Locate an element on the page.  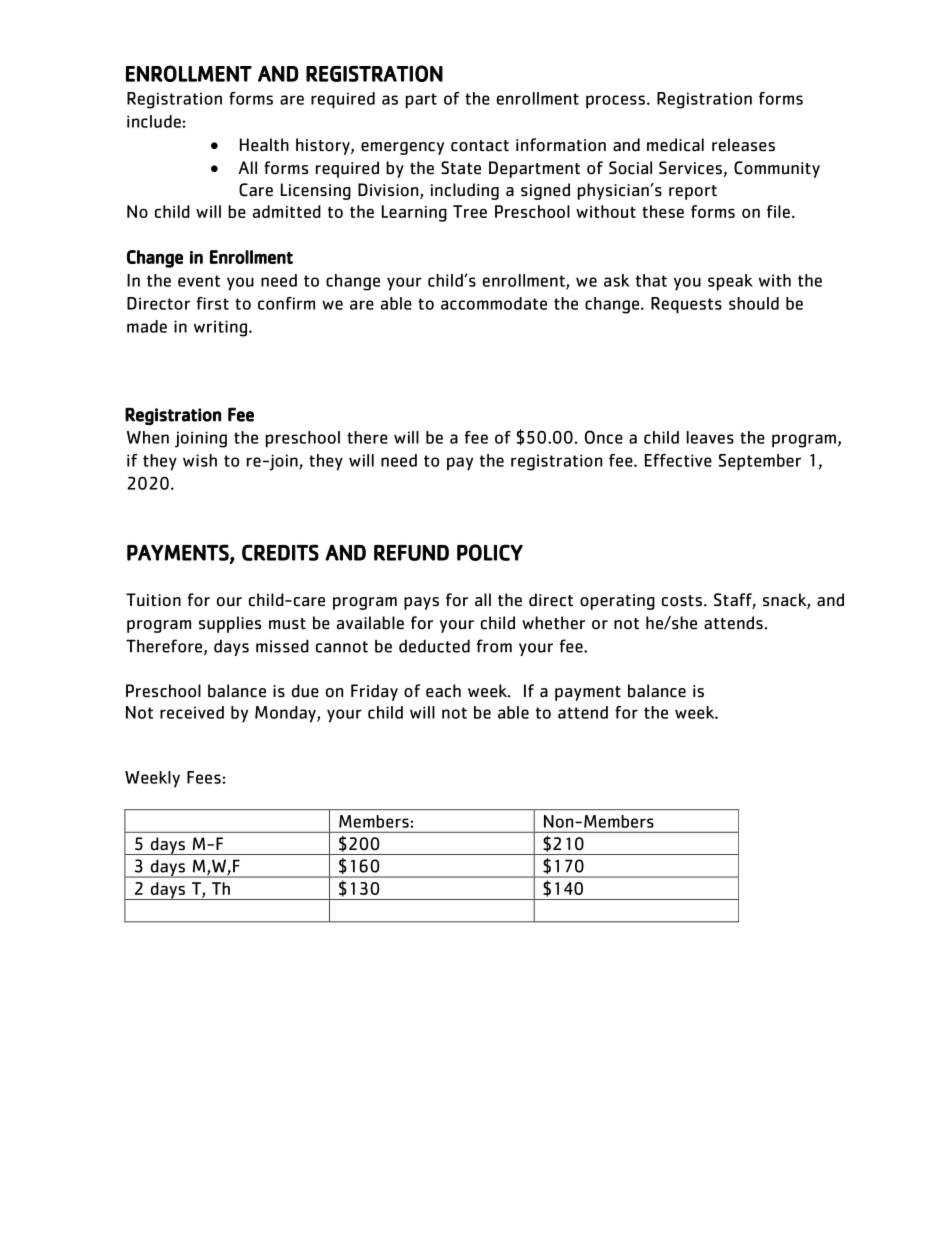
writing is located at coordinates (220, 328).
